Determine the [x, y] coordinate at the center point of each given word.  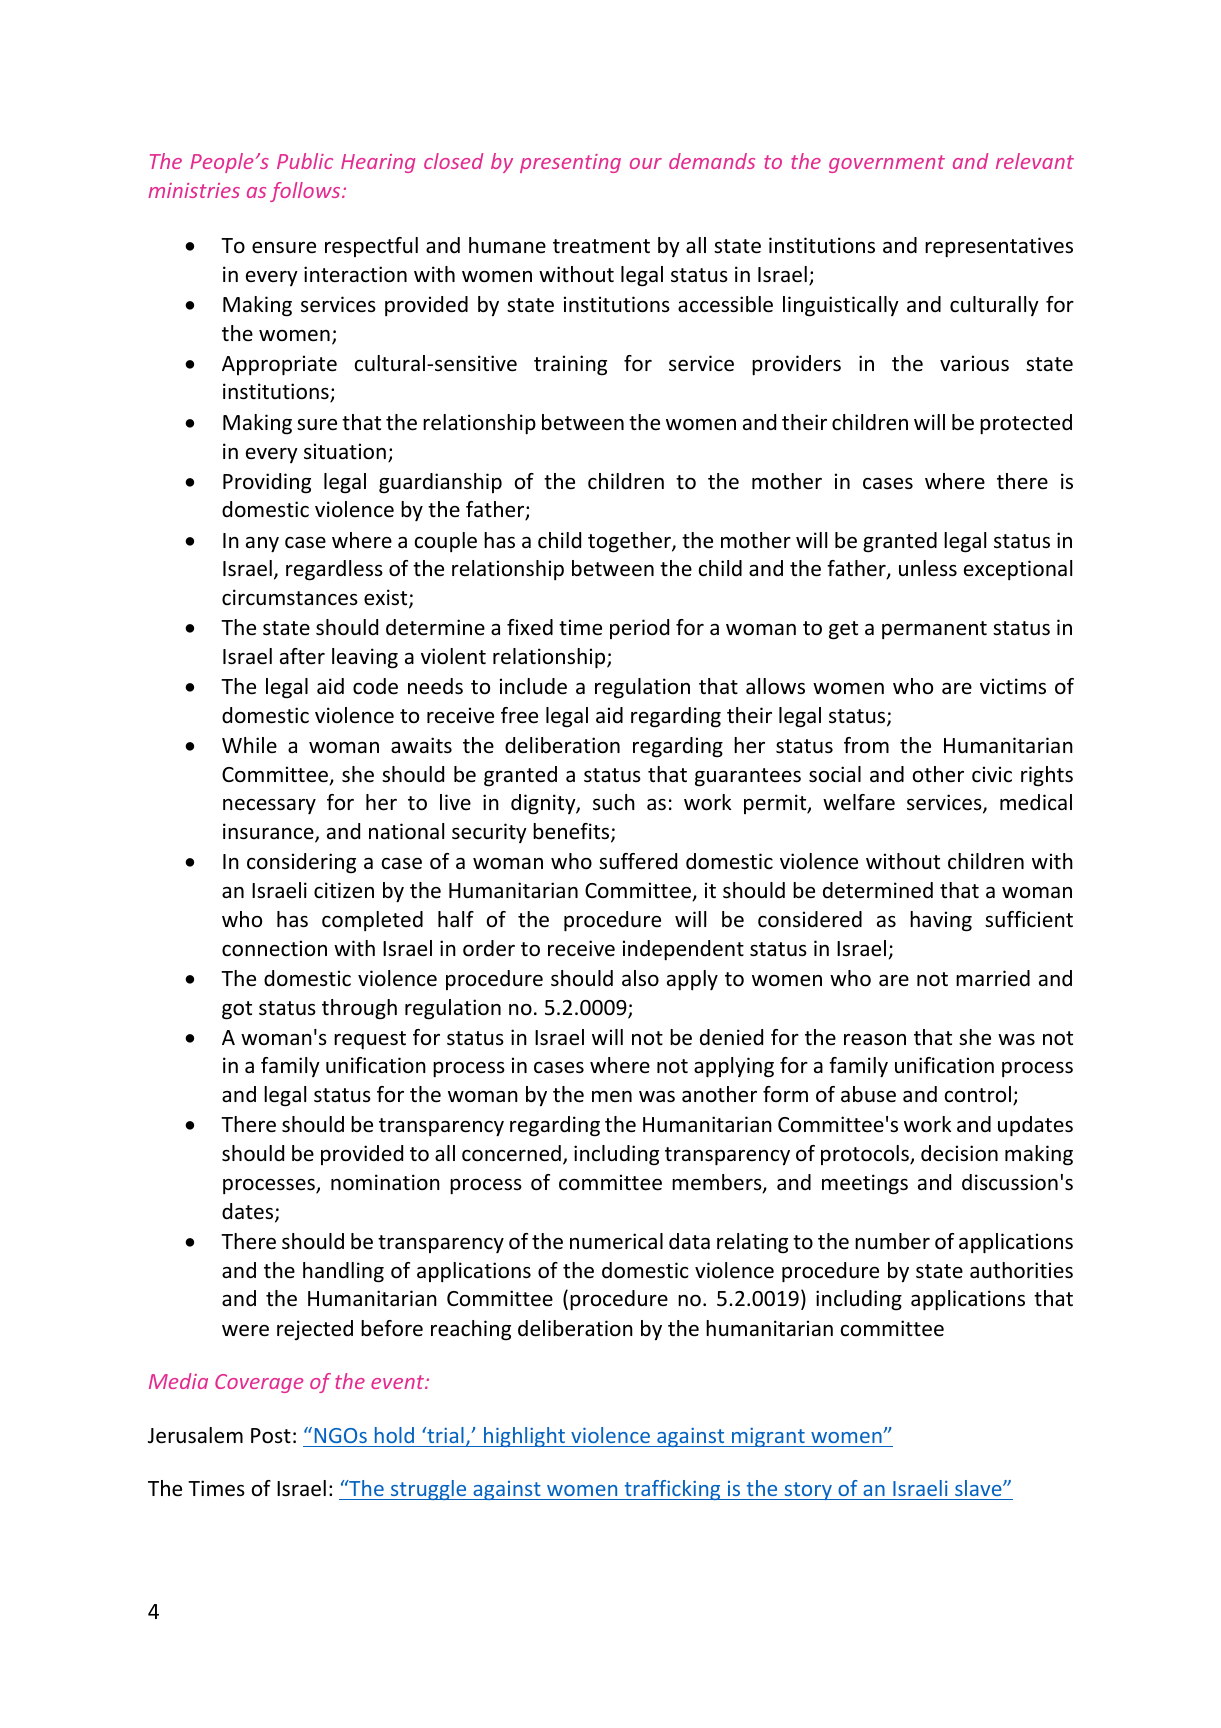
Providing [267, 483]
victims [1013, 686]
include [533, 686]
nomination [385, 1182]
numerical [616, 1241]
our [646, 163]
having [941, 921]
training [570, 365]
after [302, 656]
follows [306, 192]
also [640, 978]
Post [271, 1436]
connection [274, 948]
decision [959, 1153]
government [887, 164]
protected [1026, 424]
